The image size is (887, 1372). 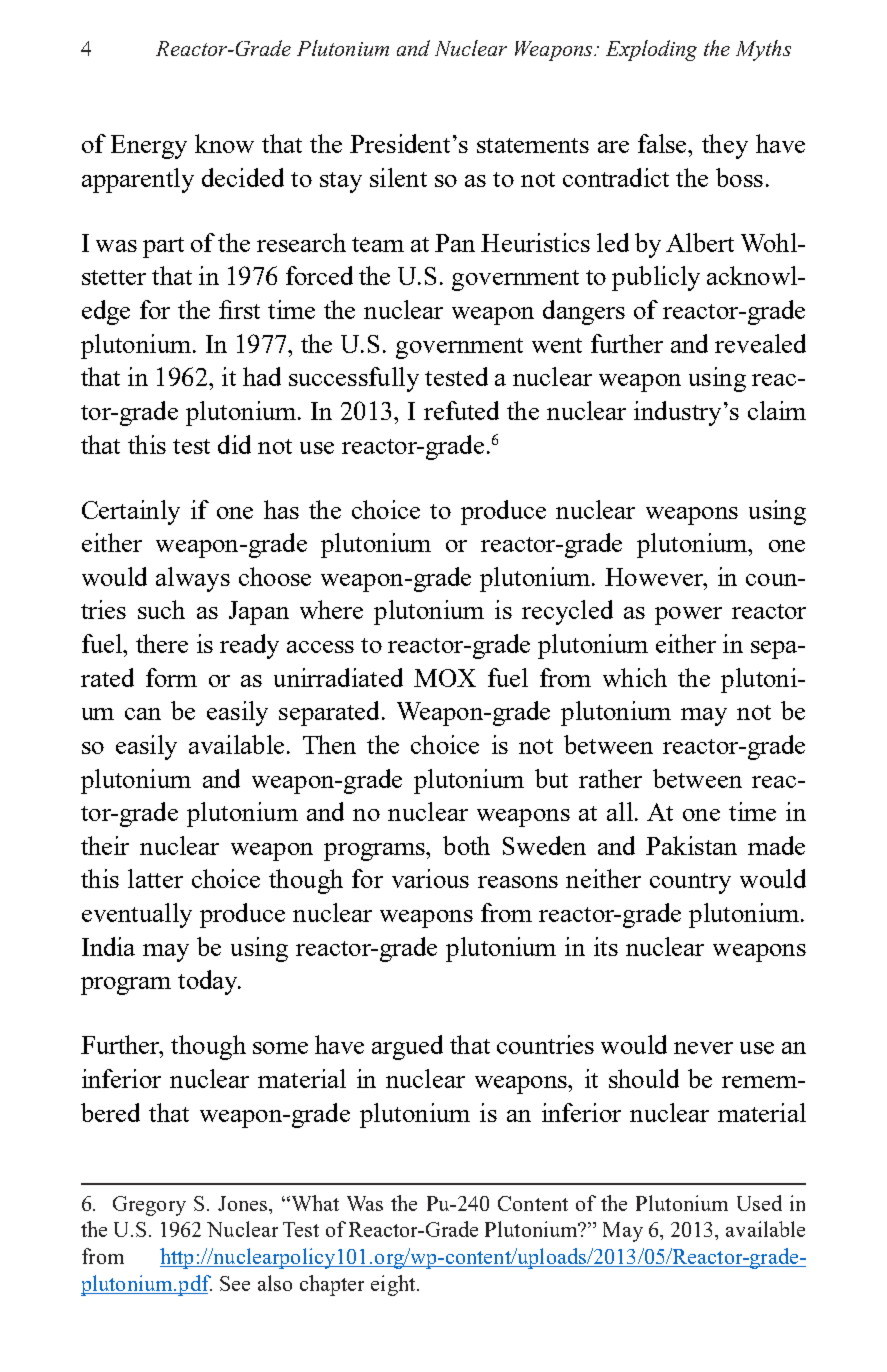 What do you see at coordinates (394, 1285) in the screenshot?
I see `eight` at bounding box center [394, 1285].
